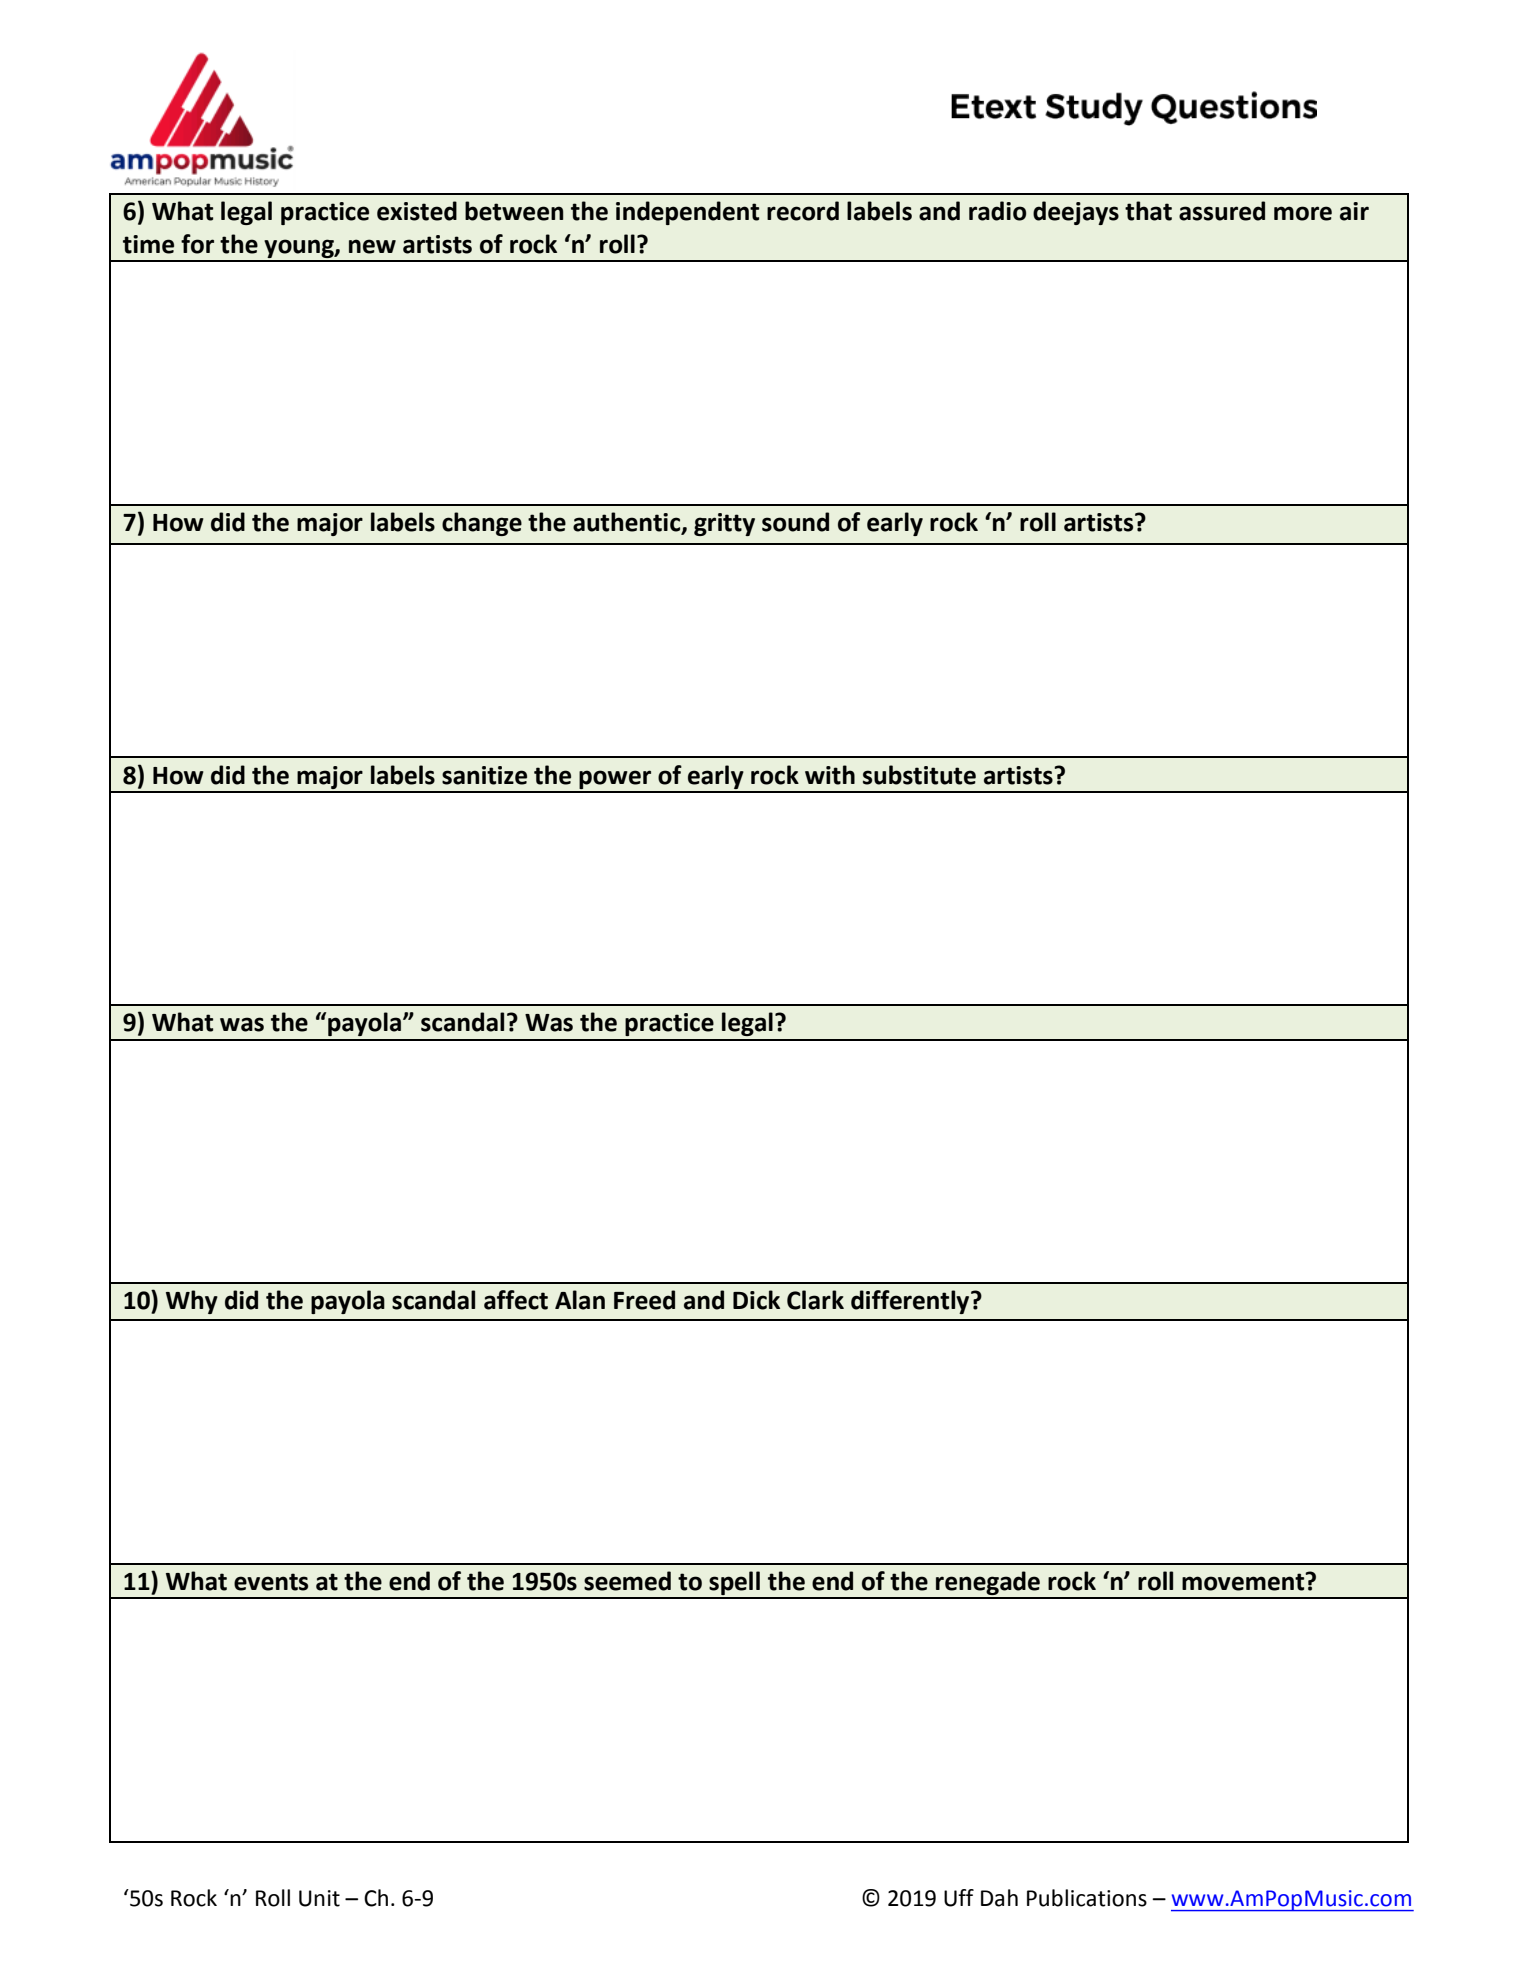 This screenshot has width=1518, height=1965. Describe the element at coordinates (192, 1302) in the screenshot. I see `Why` at that location.
